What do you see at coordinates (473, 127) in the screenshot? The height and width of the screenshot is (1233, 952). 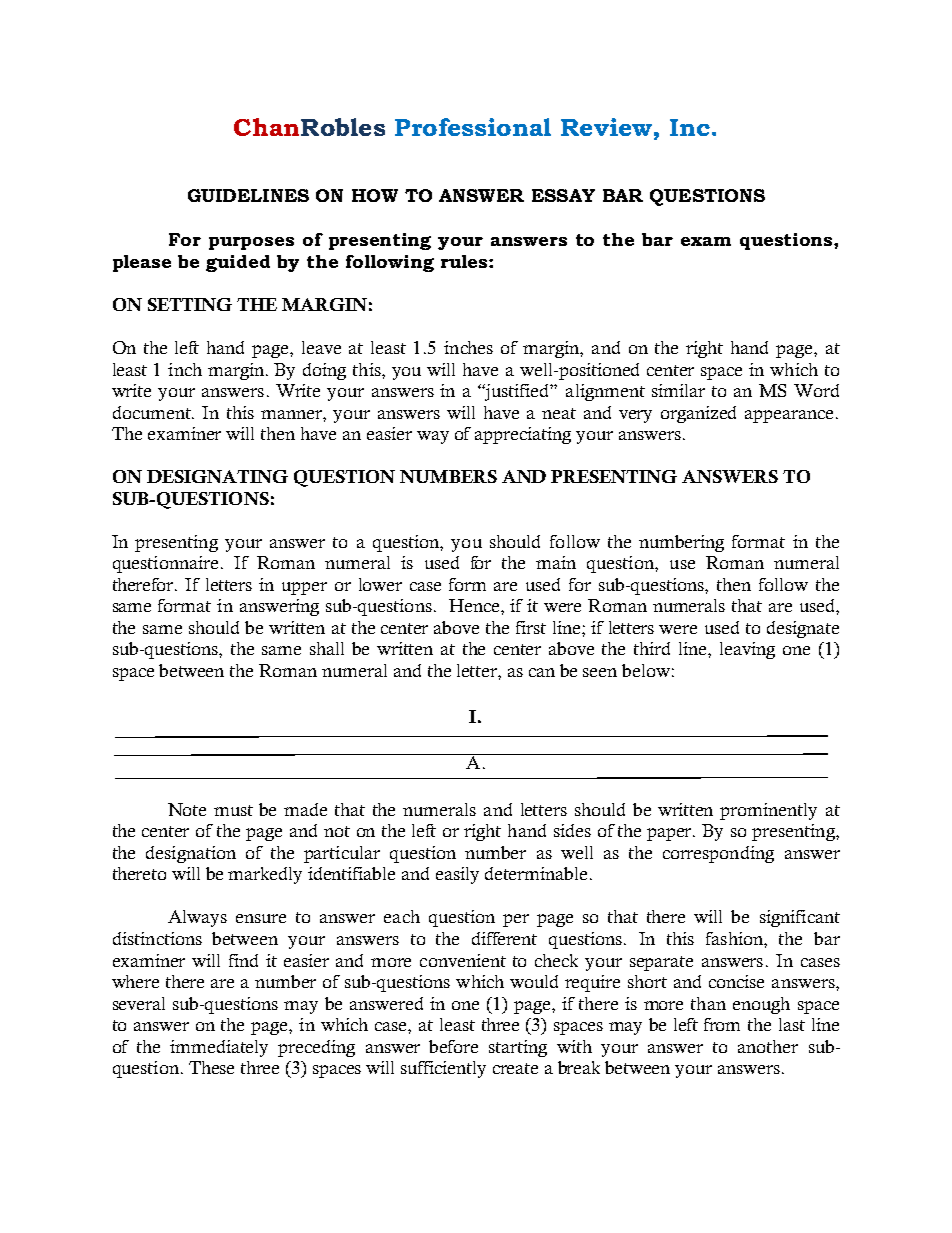 I see `Professional` at bounding box center [473, 127].
